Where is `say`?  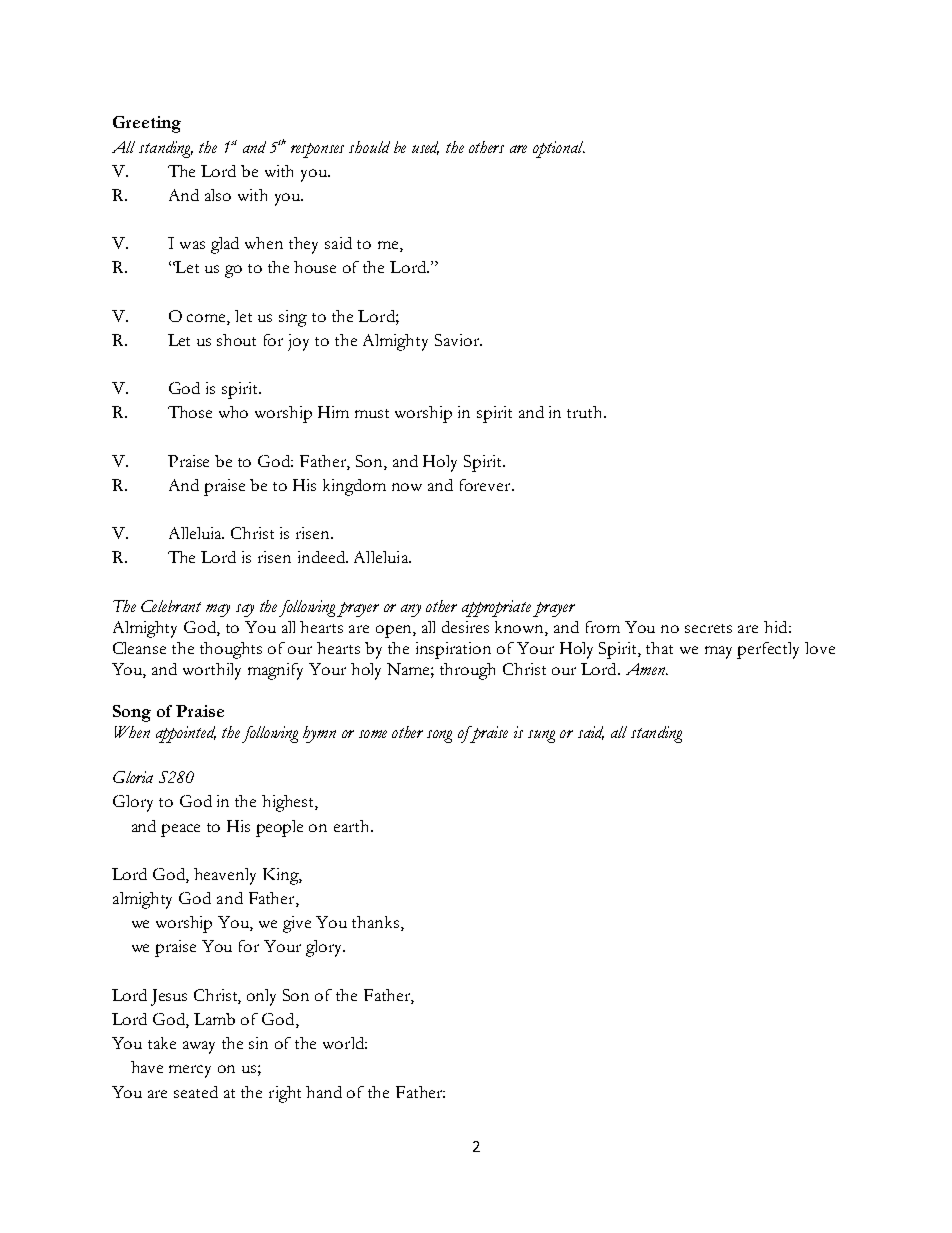
say is located at coordinates (245, 610).
